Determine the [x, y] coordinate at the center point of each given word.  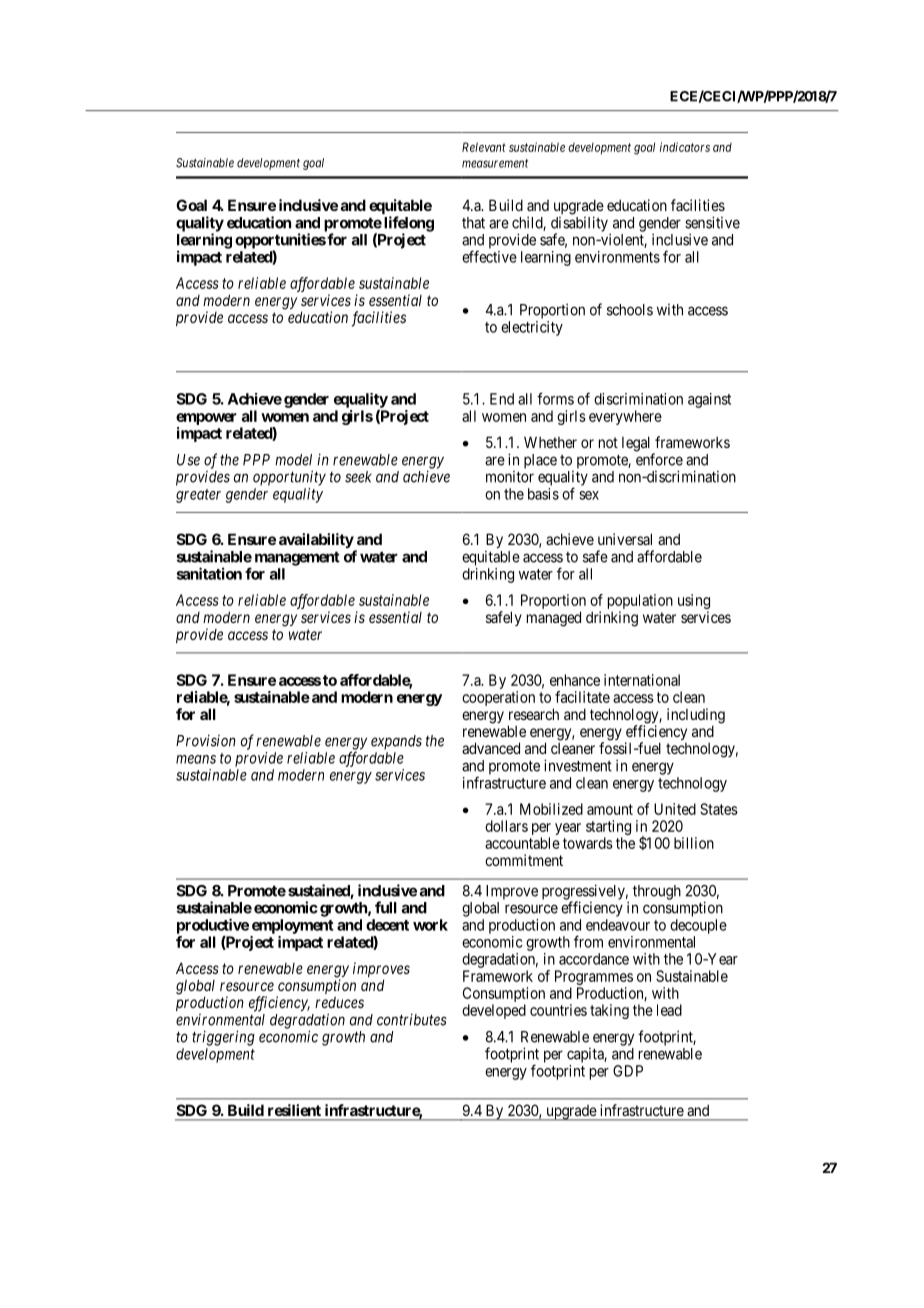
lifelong [409, 225]
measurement [495, 163]
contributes [412, 1019]
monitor [510, 477]
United [675, 809]
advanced [491, 748]
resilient [294, 1110]
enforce [659, 459]
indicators [685, 147]
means [196, 759]
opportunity [289, 478]
